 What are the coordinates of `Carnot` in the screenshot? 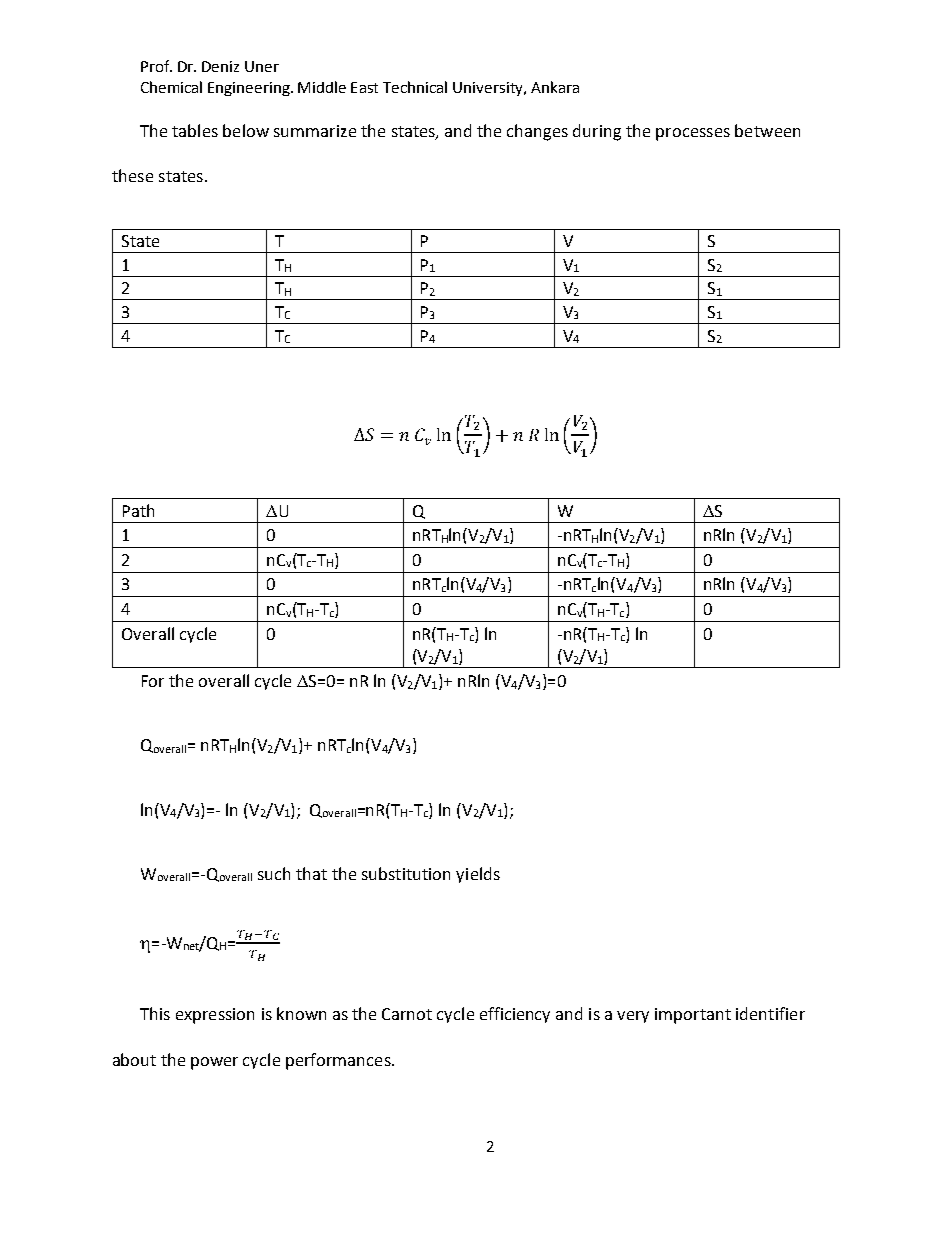 It's located at (407, 1014).
